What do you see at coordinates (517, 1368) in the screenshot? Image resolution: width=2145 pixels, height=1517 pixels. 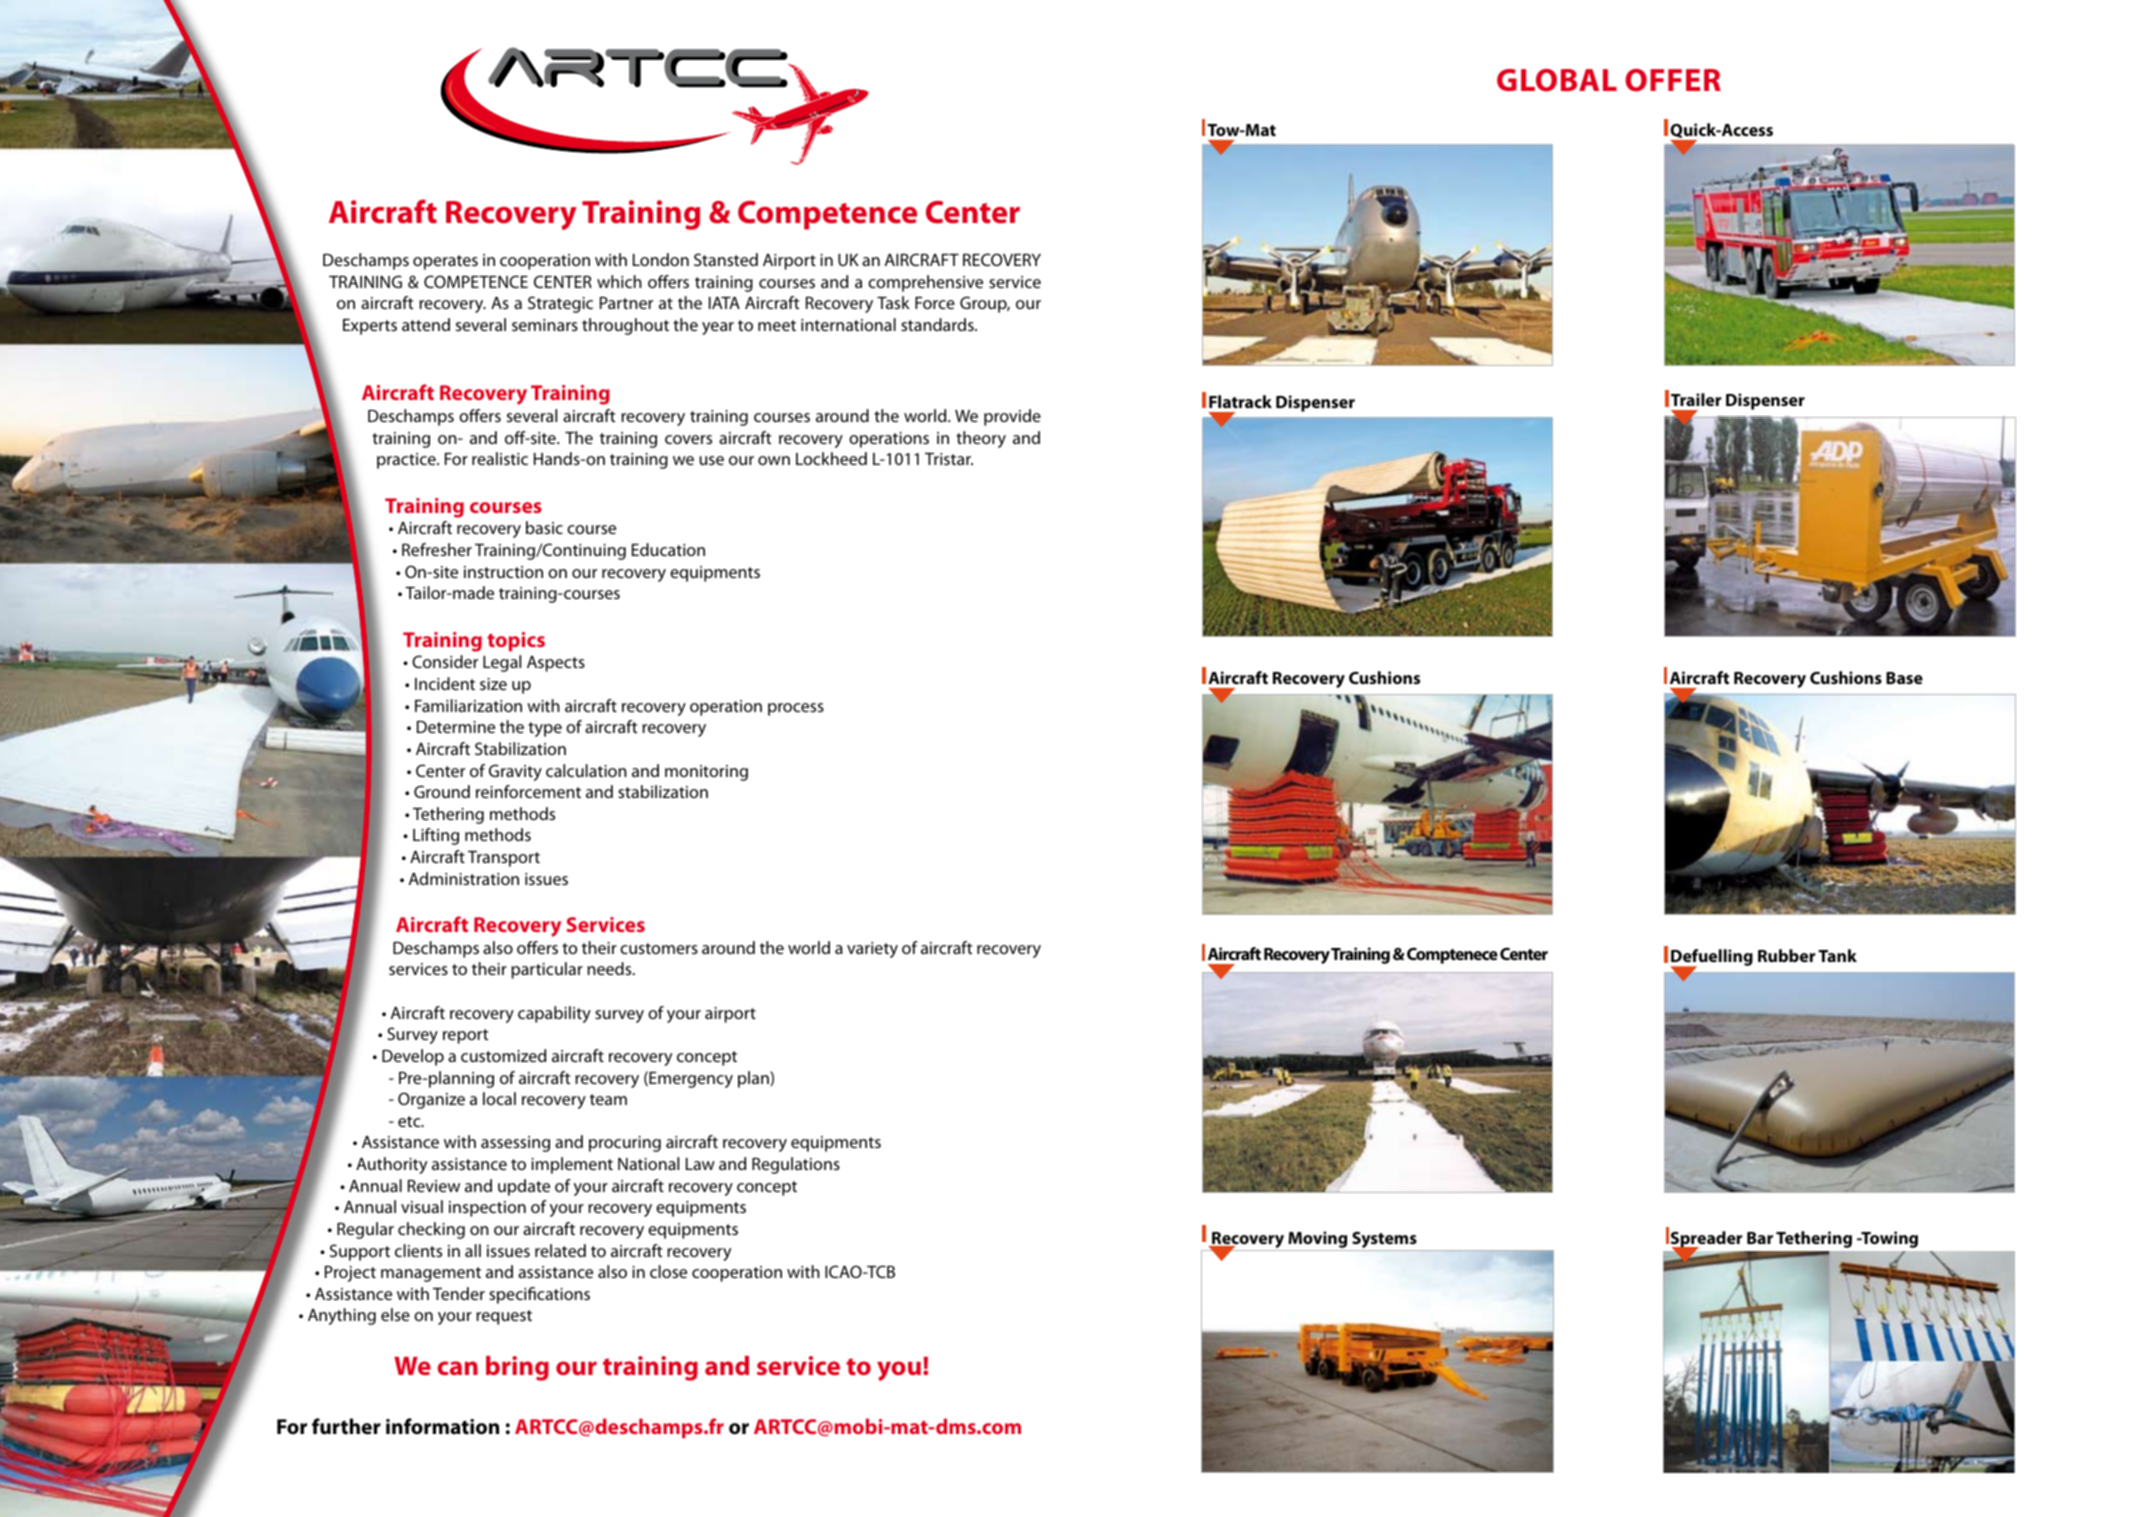 I see `bring` at bounding box center [517, 1368].
